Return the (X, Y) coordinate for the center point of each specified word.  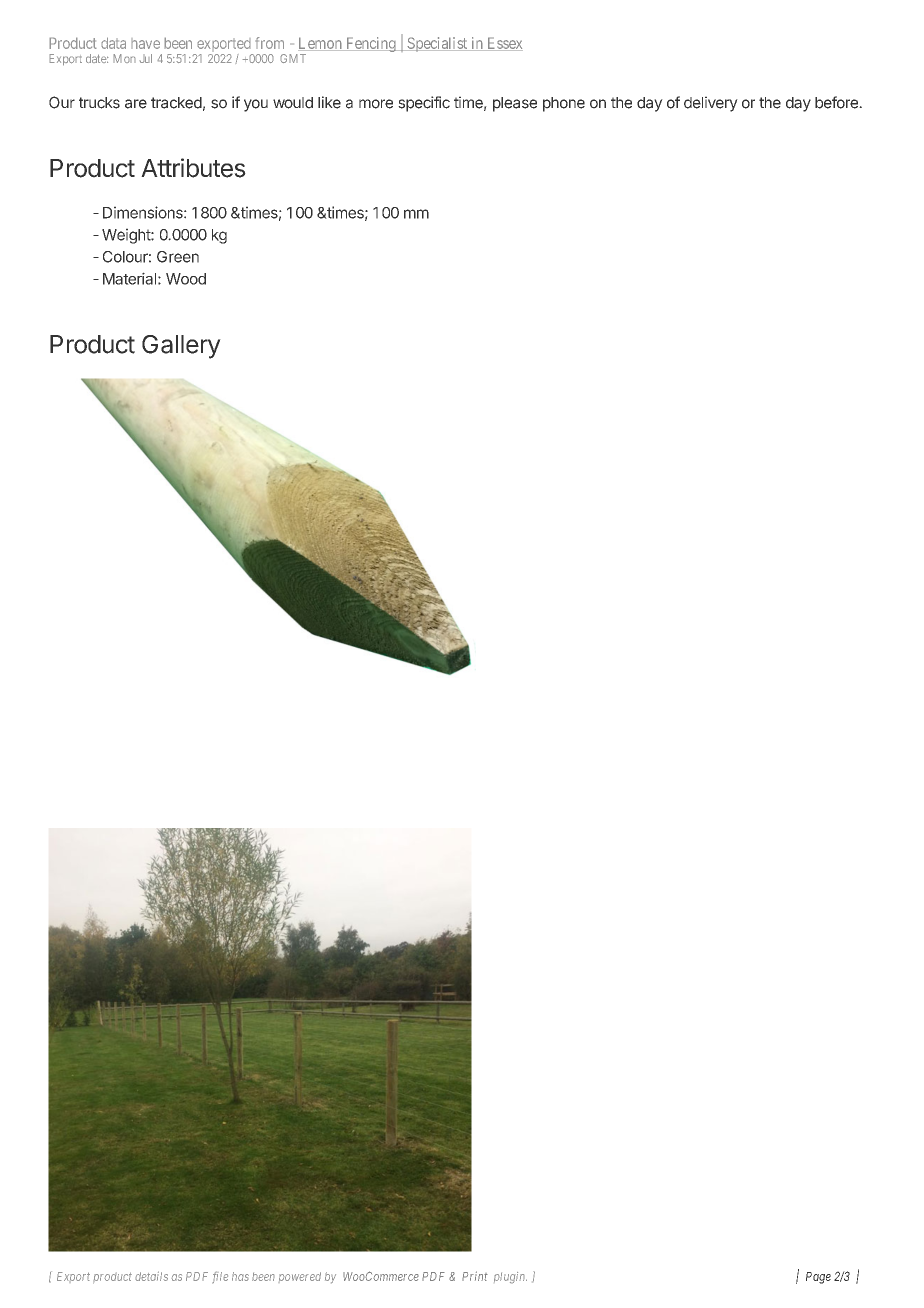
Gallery (181, 347)
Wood (186, 279)
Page (818, 1278)
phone (564, 104)
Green (178, 257)
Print (475, 1276)
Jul (145, 58)
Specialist (437, 44)
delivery (711, 104)
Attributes (193, 168)
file (220, 1277)
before (837, 102)
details (151, 1276)
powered (299, 1277)
